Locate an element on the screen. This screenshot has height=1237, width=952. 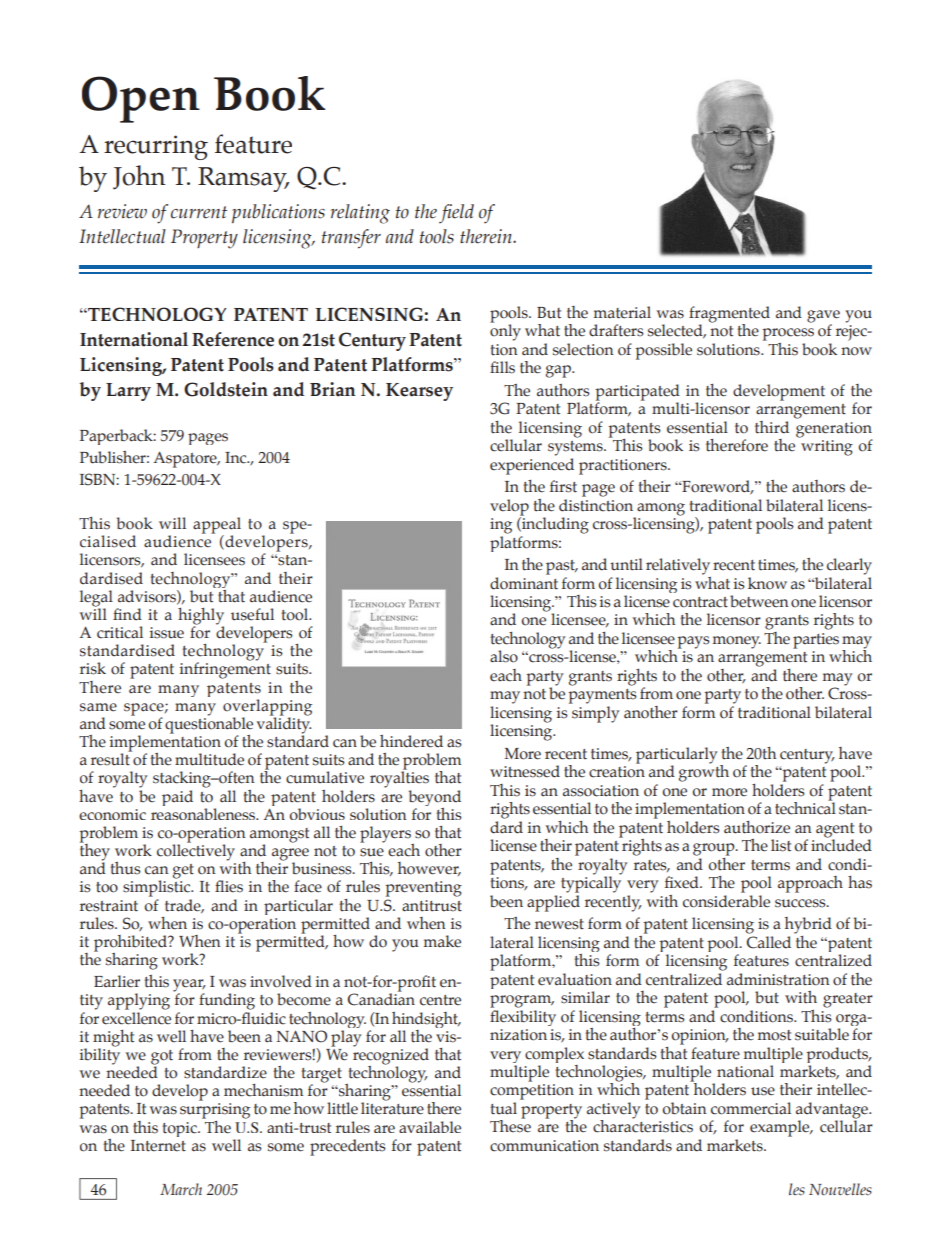
fragmented is located at coordinates (729, 315).
